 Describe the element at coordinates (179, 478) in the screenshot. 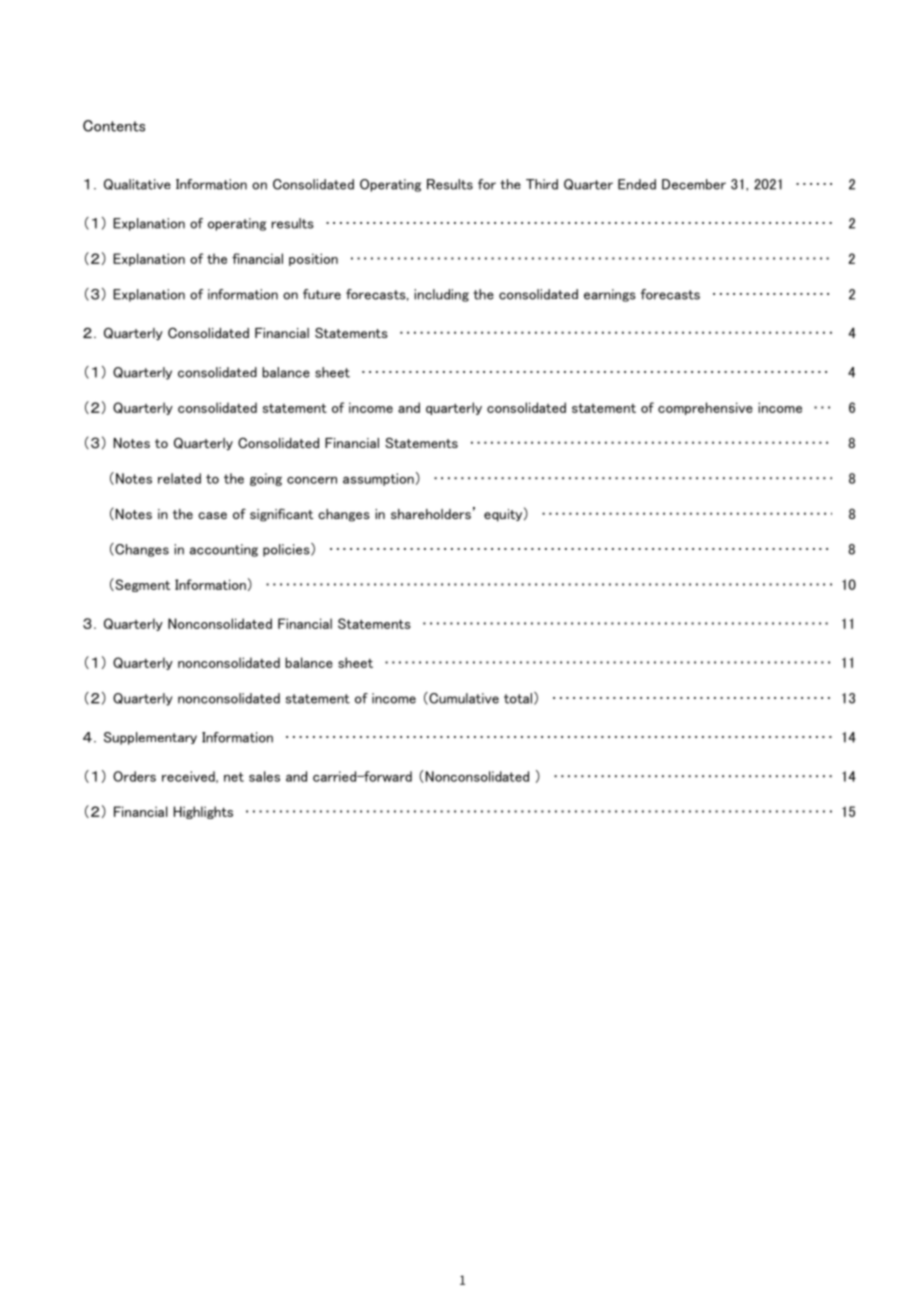

I see `related` at that location.
